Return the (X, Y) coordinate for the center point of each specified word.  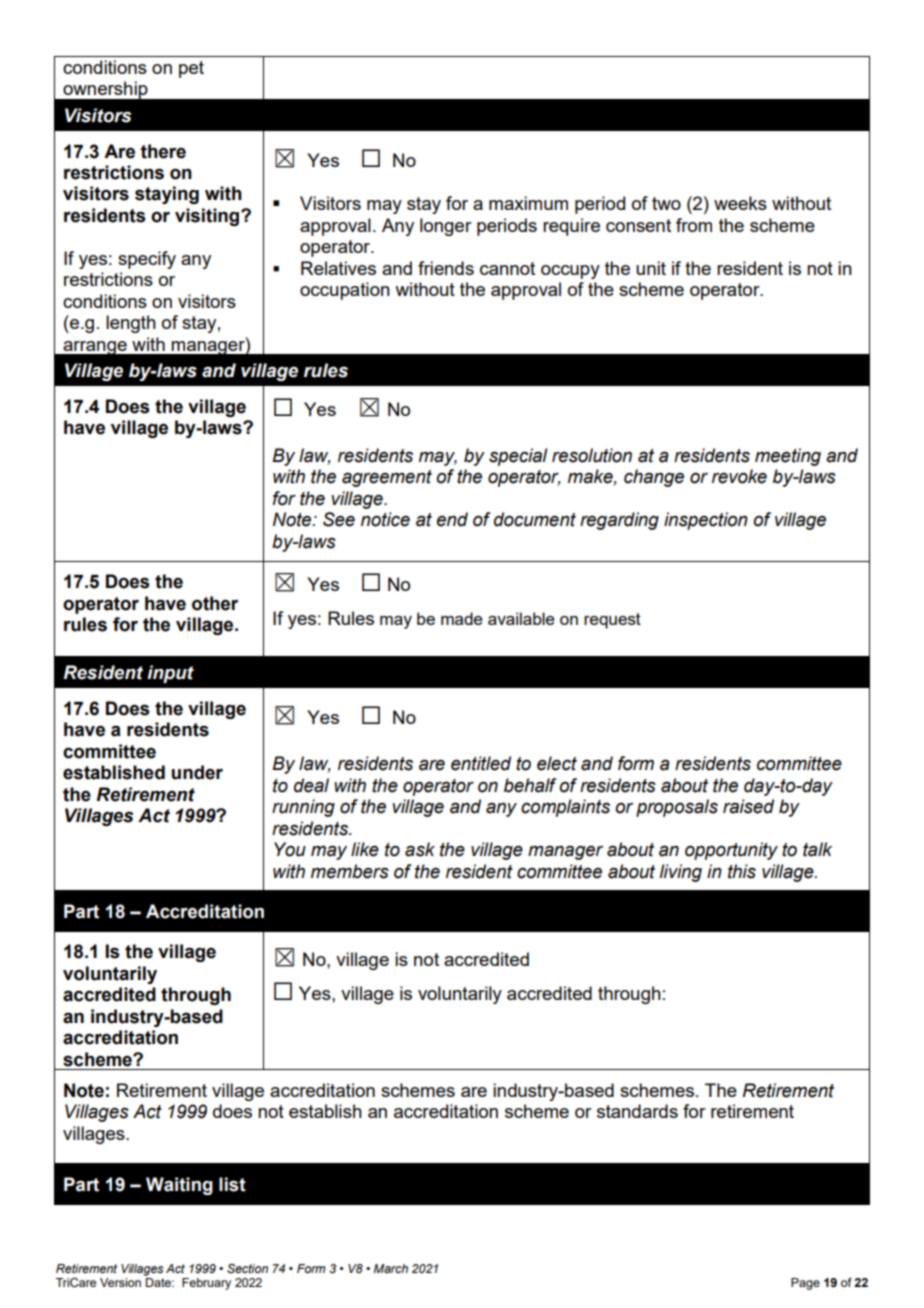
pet (191, 69)
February (206, 1284)
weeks (740, 203)
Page (805, 1284)
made (462, 618)
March (391, 1268)
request (612, 621)
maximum (528, 203)
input (170, 674)
